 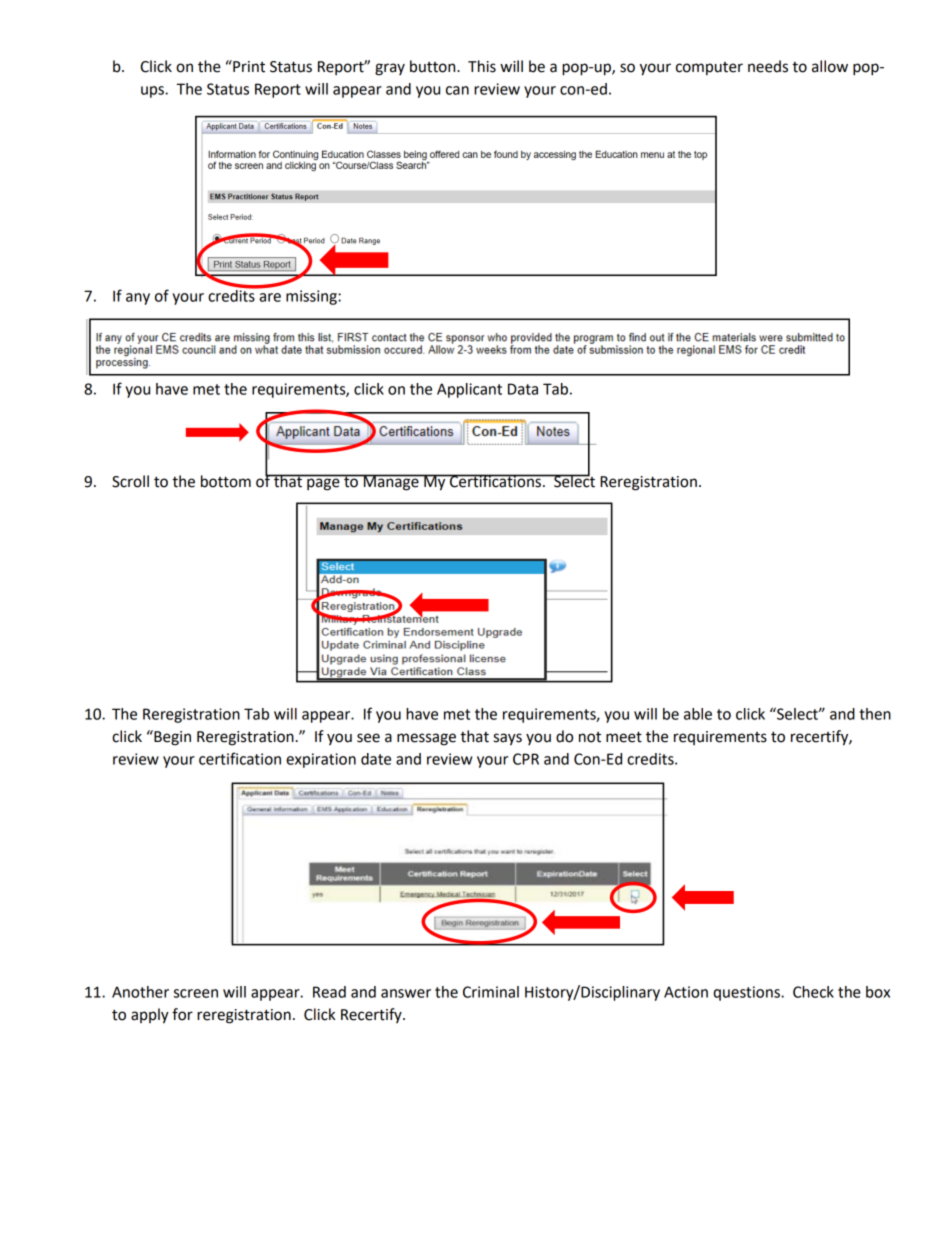 I want to click on needs, so click(x=768, y=66).
